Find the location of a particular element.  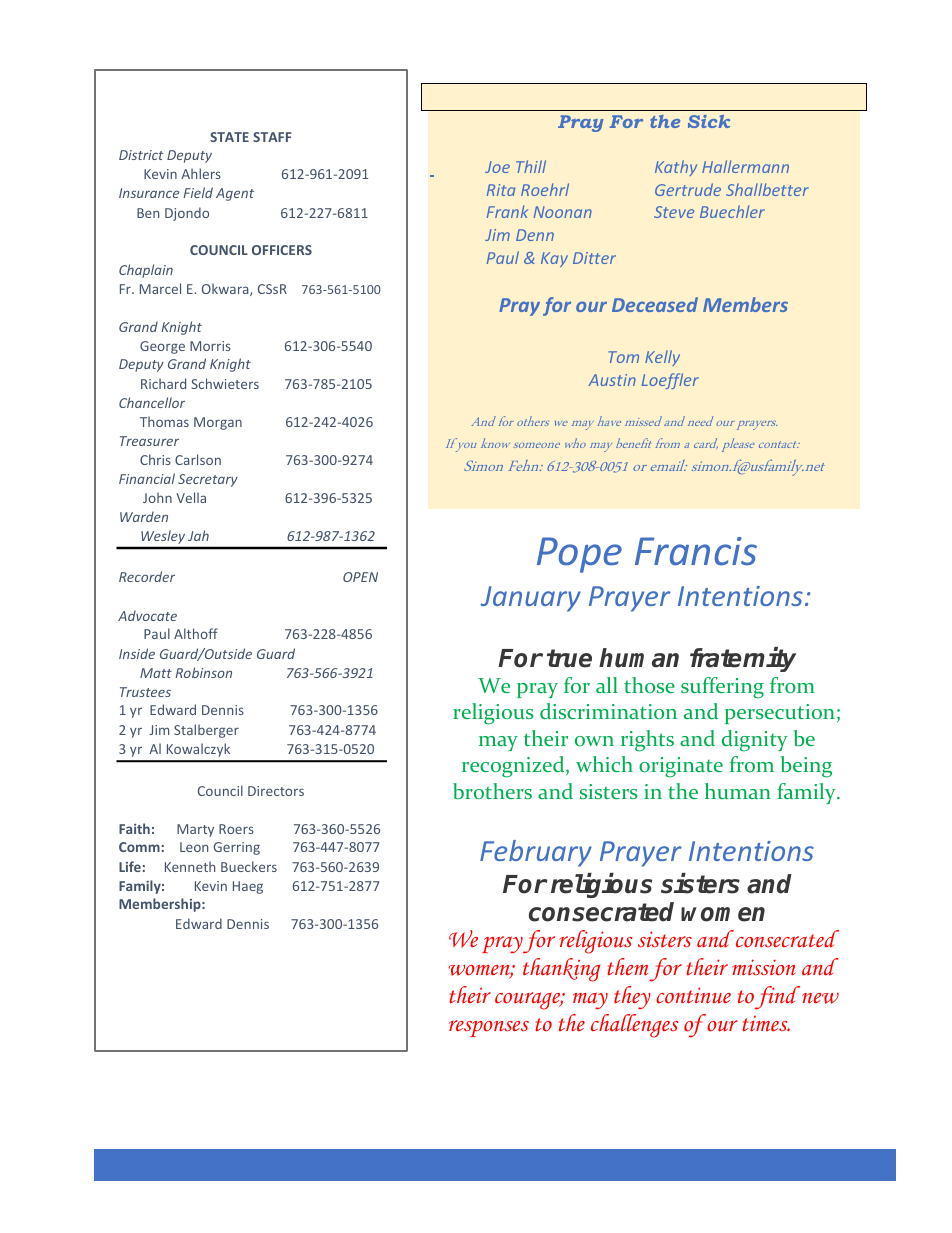

STATE is located at coordinates (229, 137).
